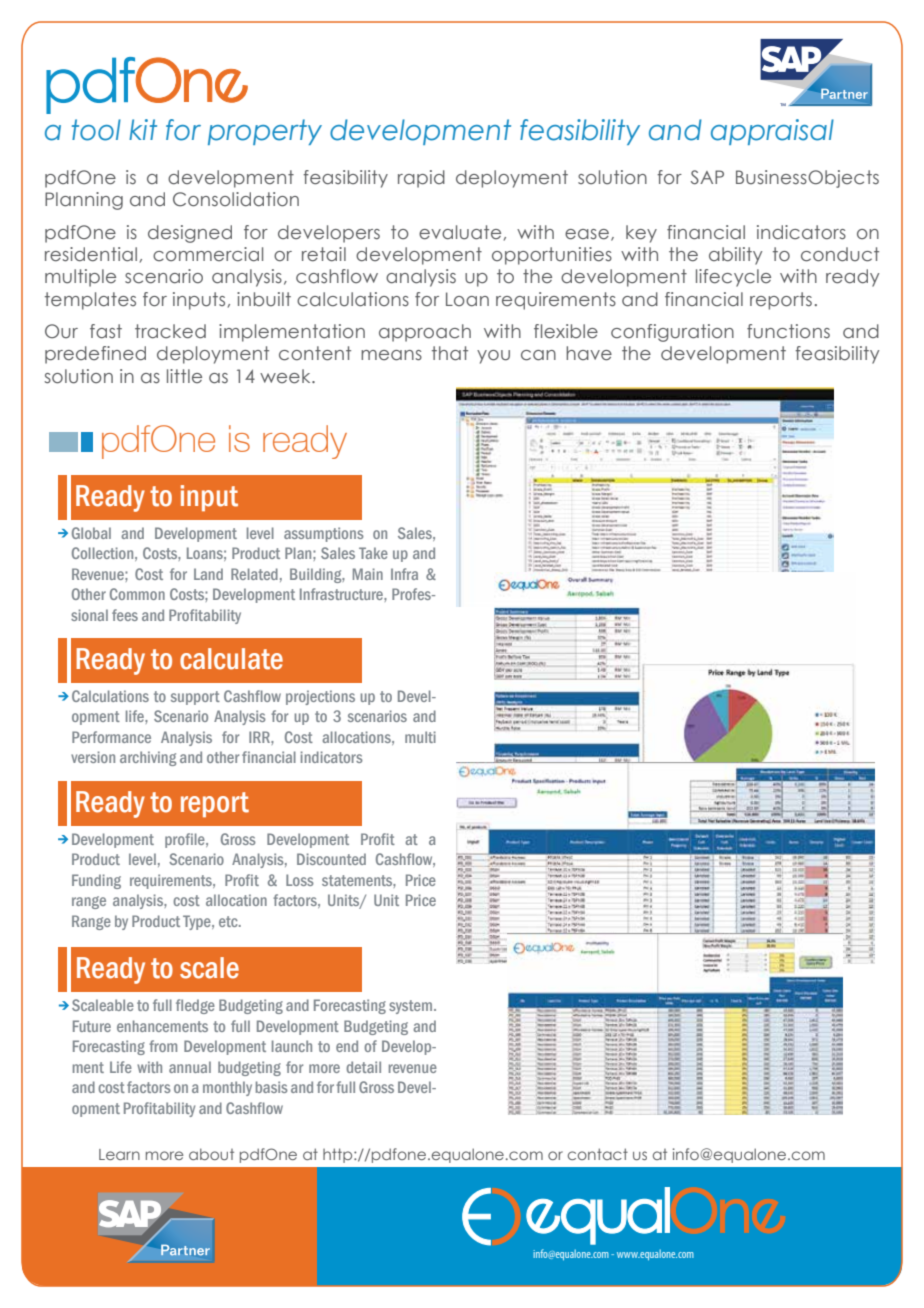  What do you see at coordinates (143, 129) in the screenshot?
I see `kit` at bounding box center [143, 129].
